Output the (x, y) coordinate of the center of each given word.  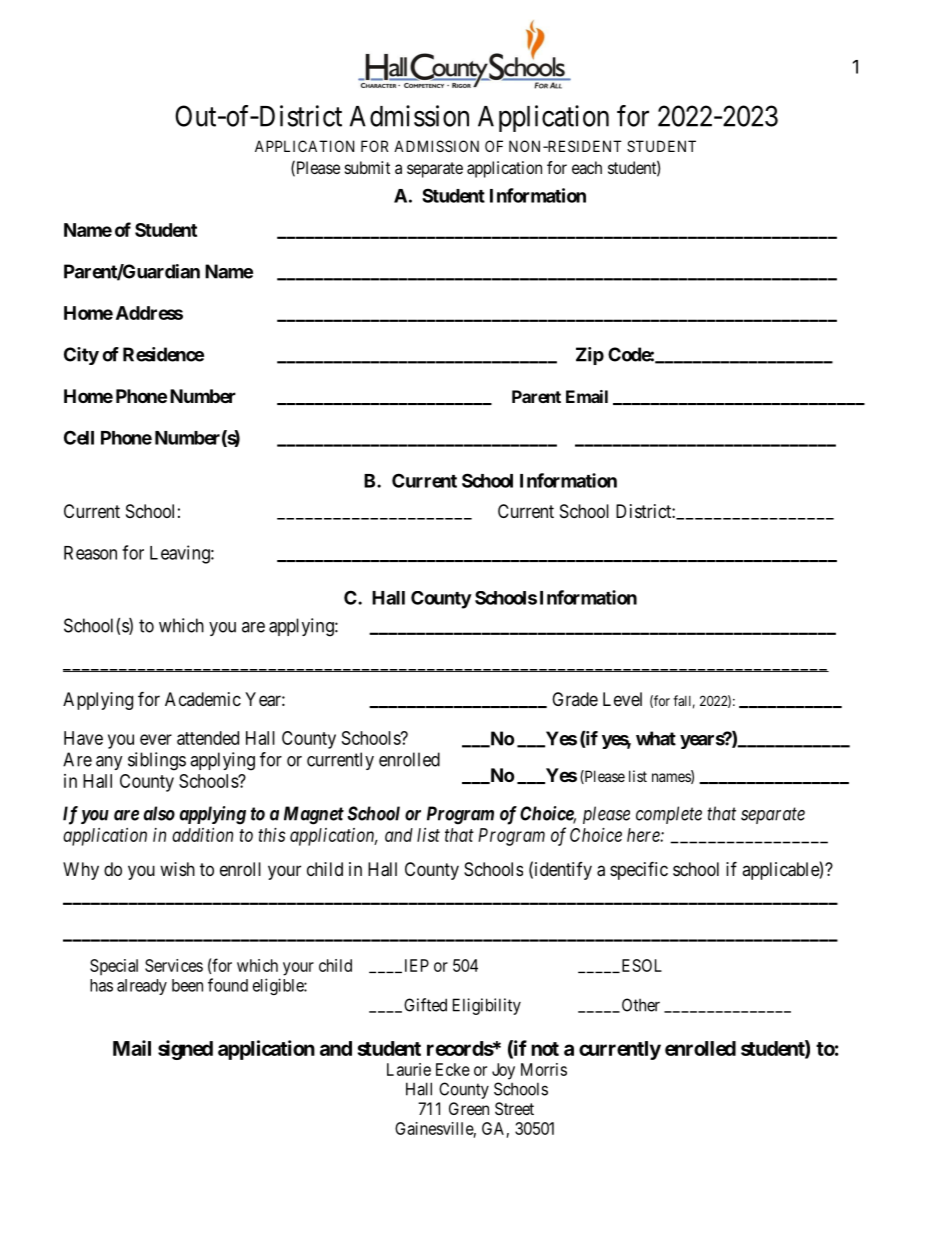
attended (208, 738)
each (587, 167)
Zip (590, 356)
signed (185, 1050)
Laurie (409, 1069)
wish (177, 869)
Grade (575, 699)
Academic (203, 699)
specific (639, 870)
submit (367, 167)
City (81, 356)
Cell (79, 437)
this (271, 835)
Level (622, 699)
